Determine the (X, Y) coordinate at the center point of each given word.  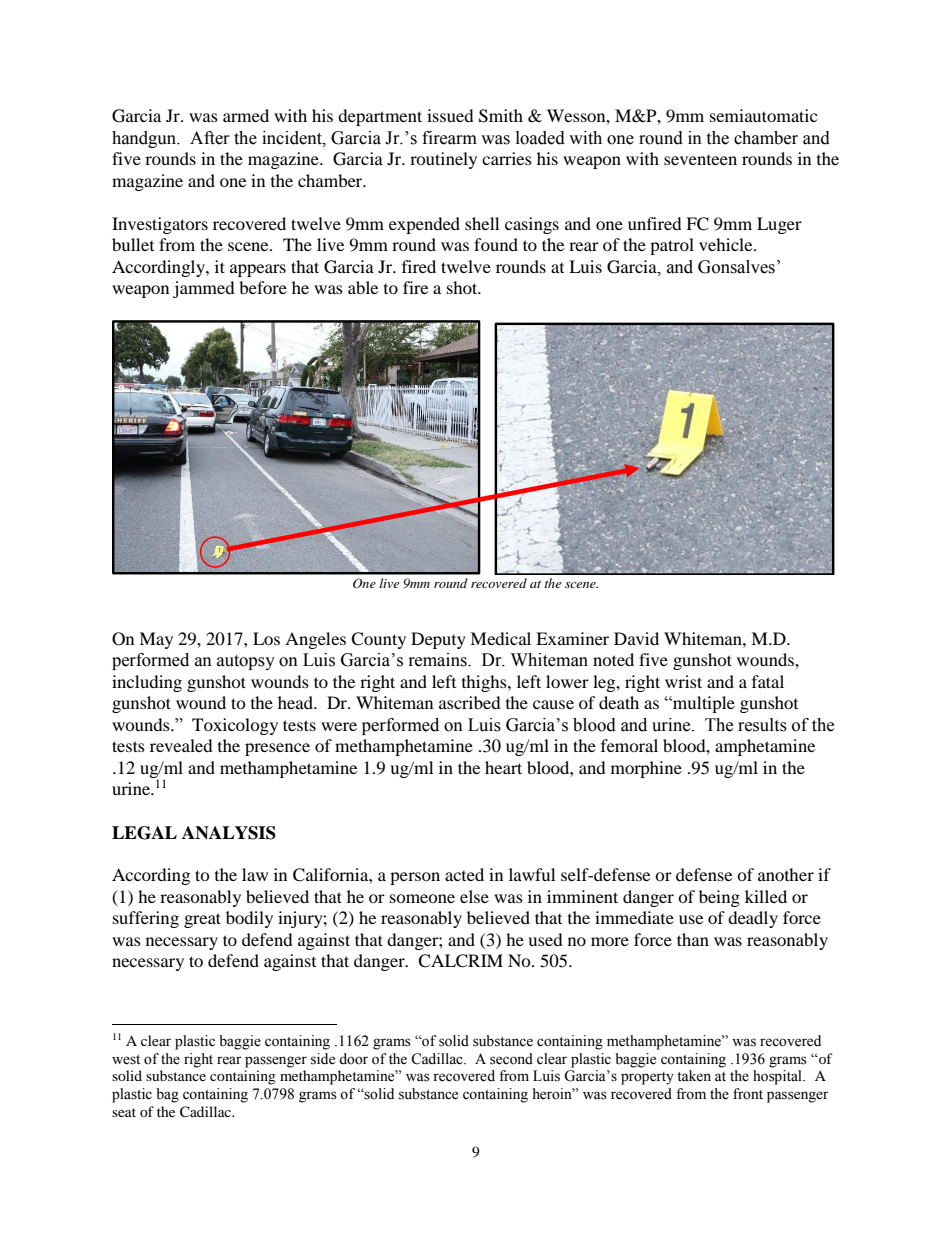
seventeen (700, 160)
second (511, 1059)
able (363, 287)
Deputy (438, 640)
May (156, 640)
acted (464, 874)
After (210, 138)
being (719, 898)
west (126, 1060)
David (636, 638)
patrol (672, 246)
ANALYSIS (229, 833)
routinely (443, 160)
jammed (204, 289)
